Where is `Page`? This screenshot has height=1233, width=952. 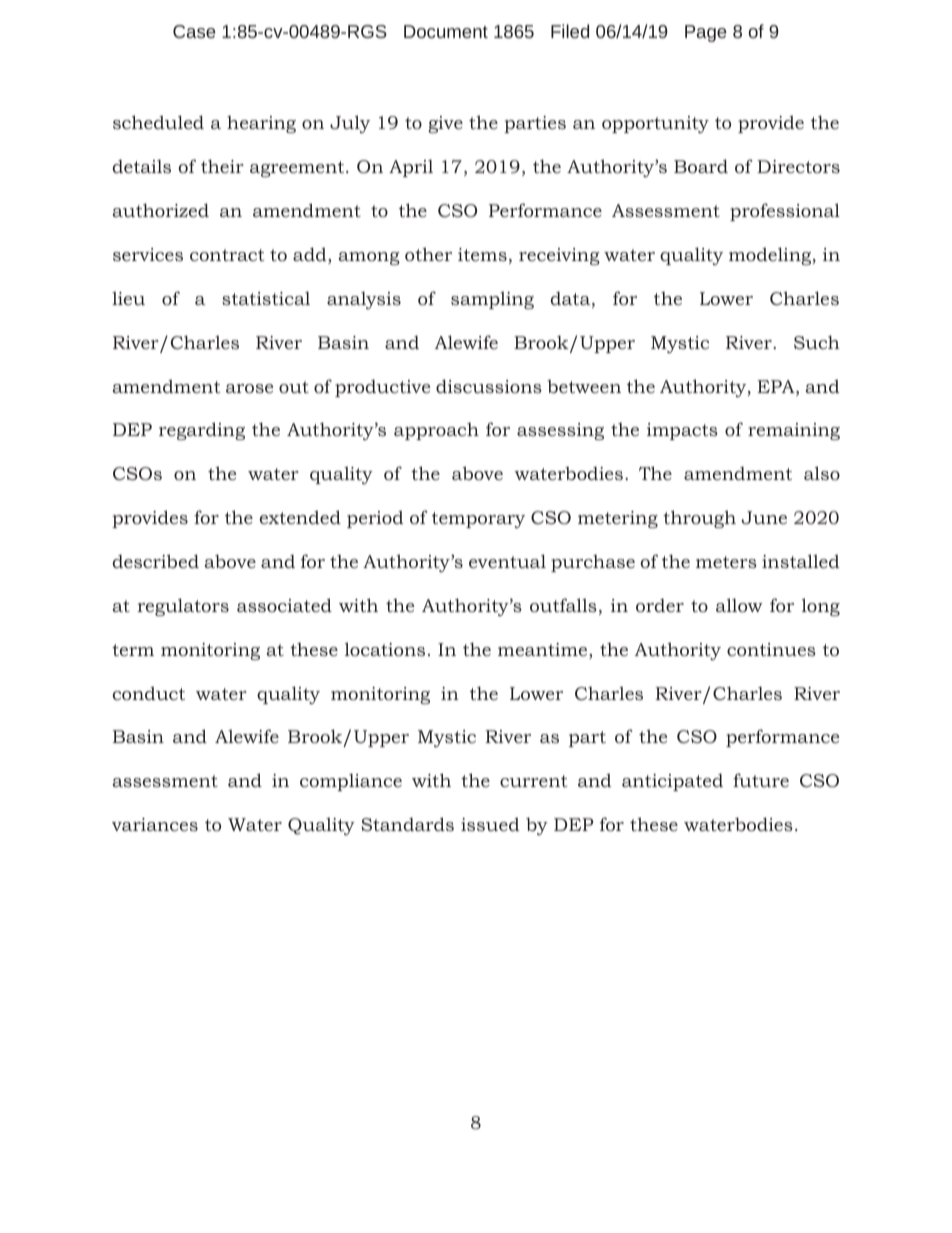
Page is located at coordinates (706, 33).
